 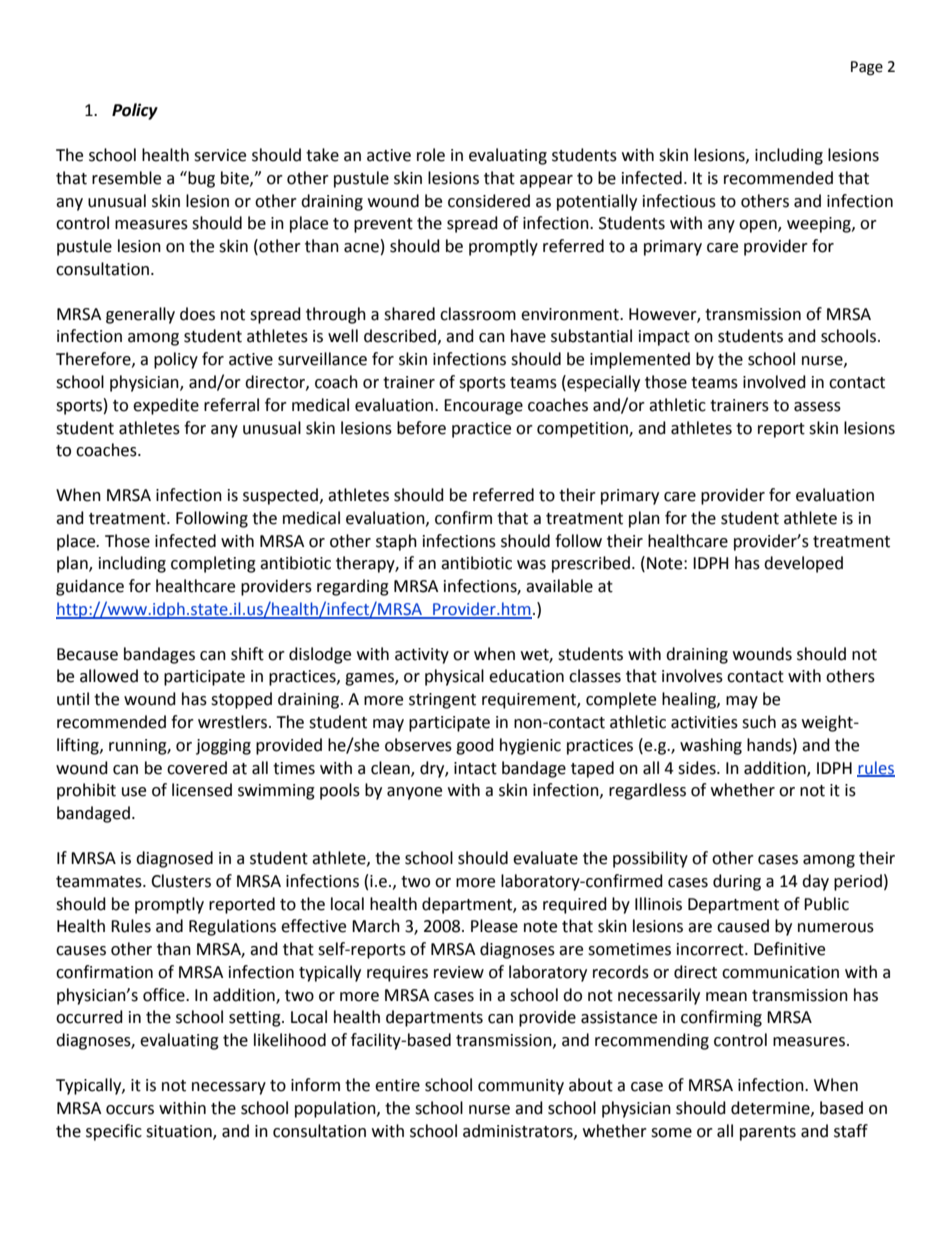 What do you see at coordinates (867, 68) in the screenshot?
I see `Page` at bounding box center [867, 68].
